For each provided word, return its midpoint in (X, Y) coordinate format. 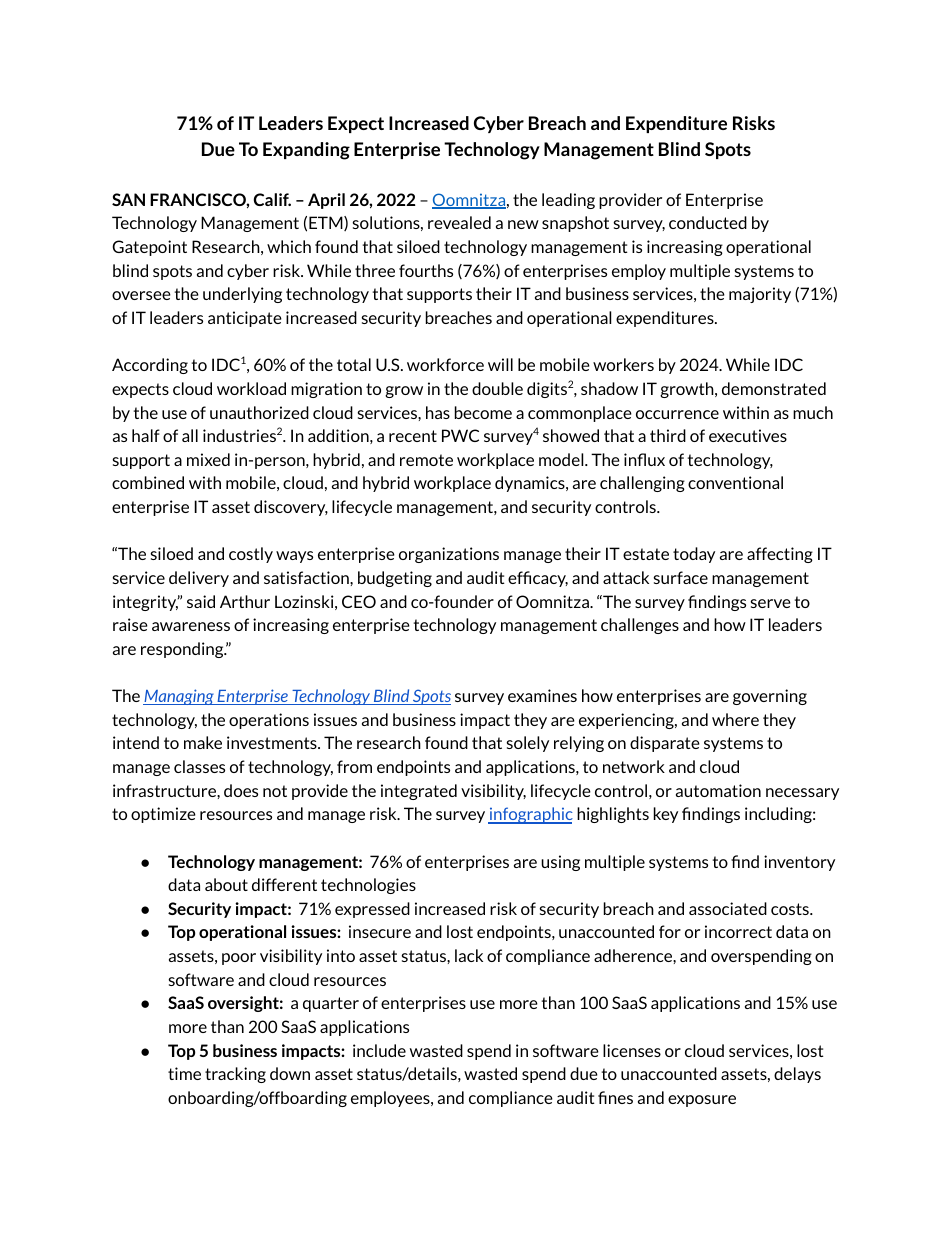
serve (771, 603)
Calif (272, 199)
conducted (708, 222)
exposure (702, 1101)
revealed (459, 222)
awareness (191, 626)
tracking (235, 1075)
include (379, 1050)
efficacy (538, 579)
